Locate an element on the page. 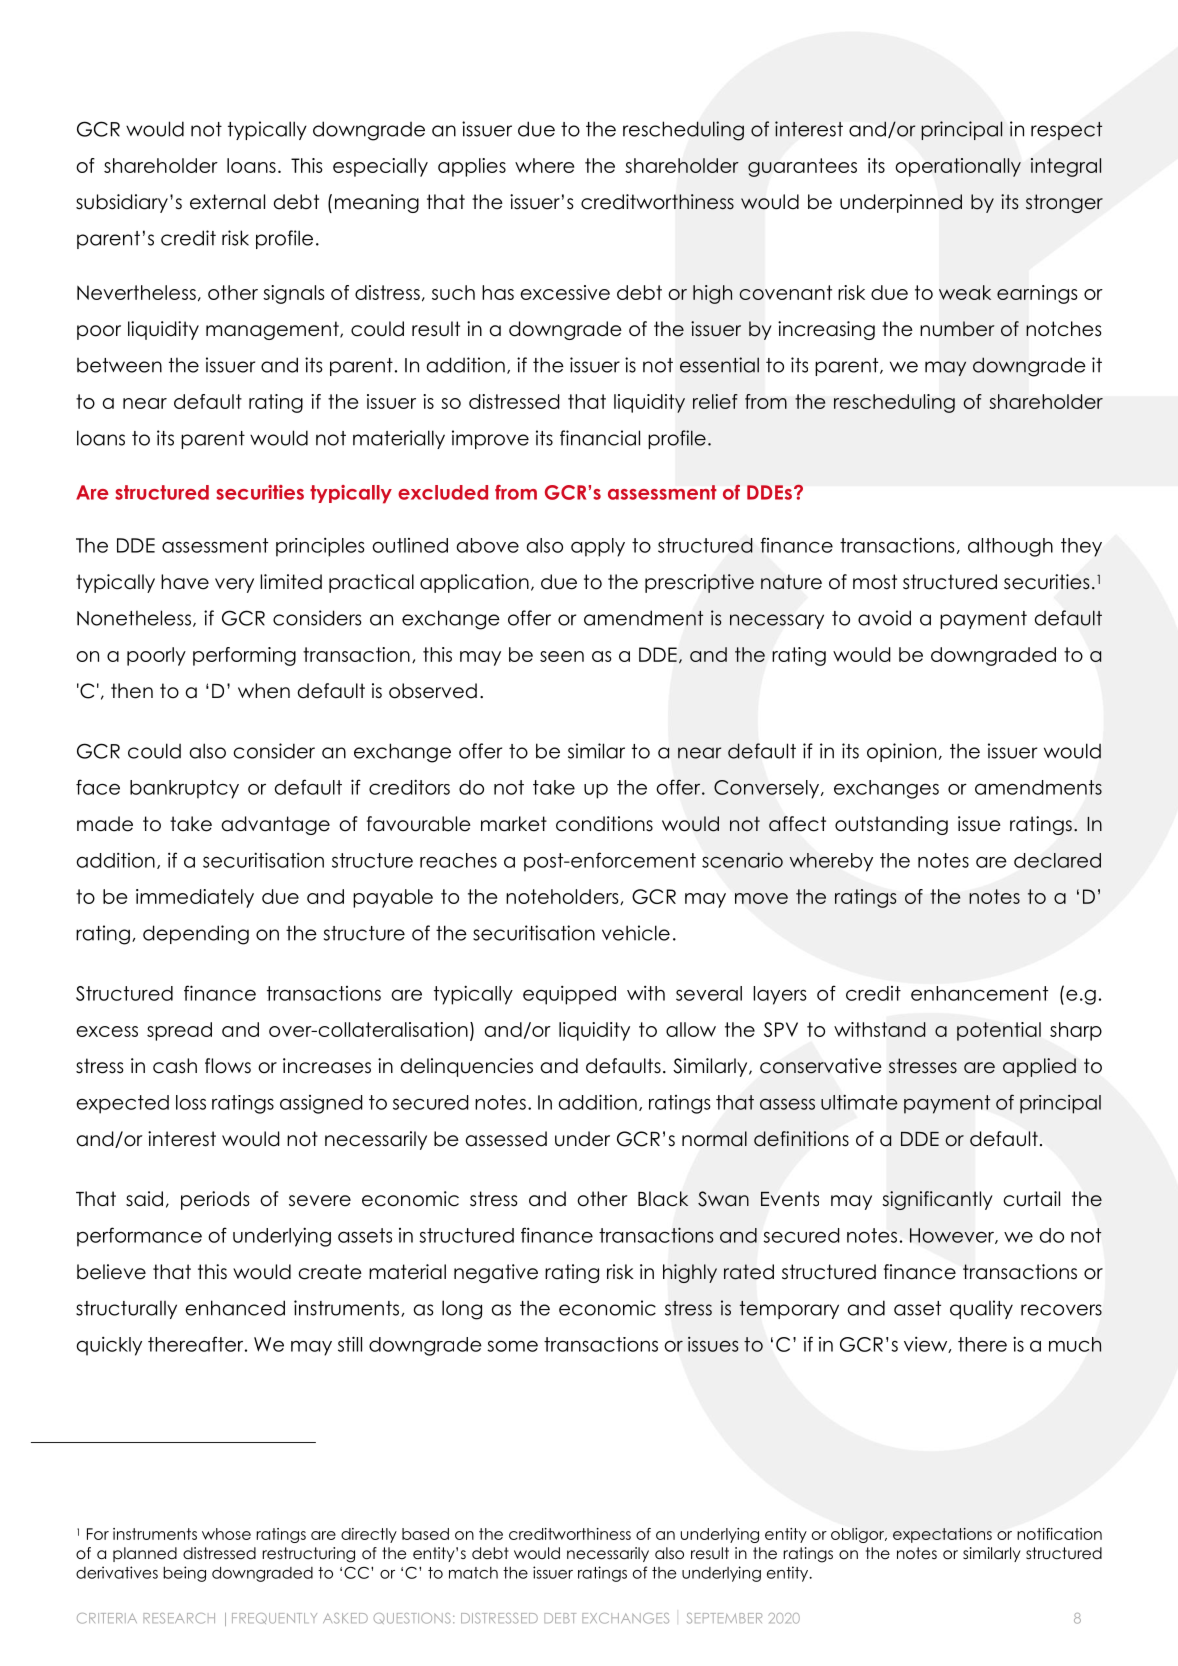  expectations is located at coordinates (942, 1535).
